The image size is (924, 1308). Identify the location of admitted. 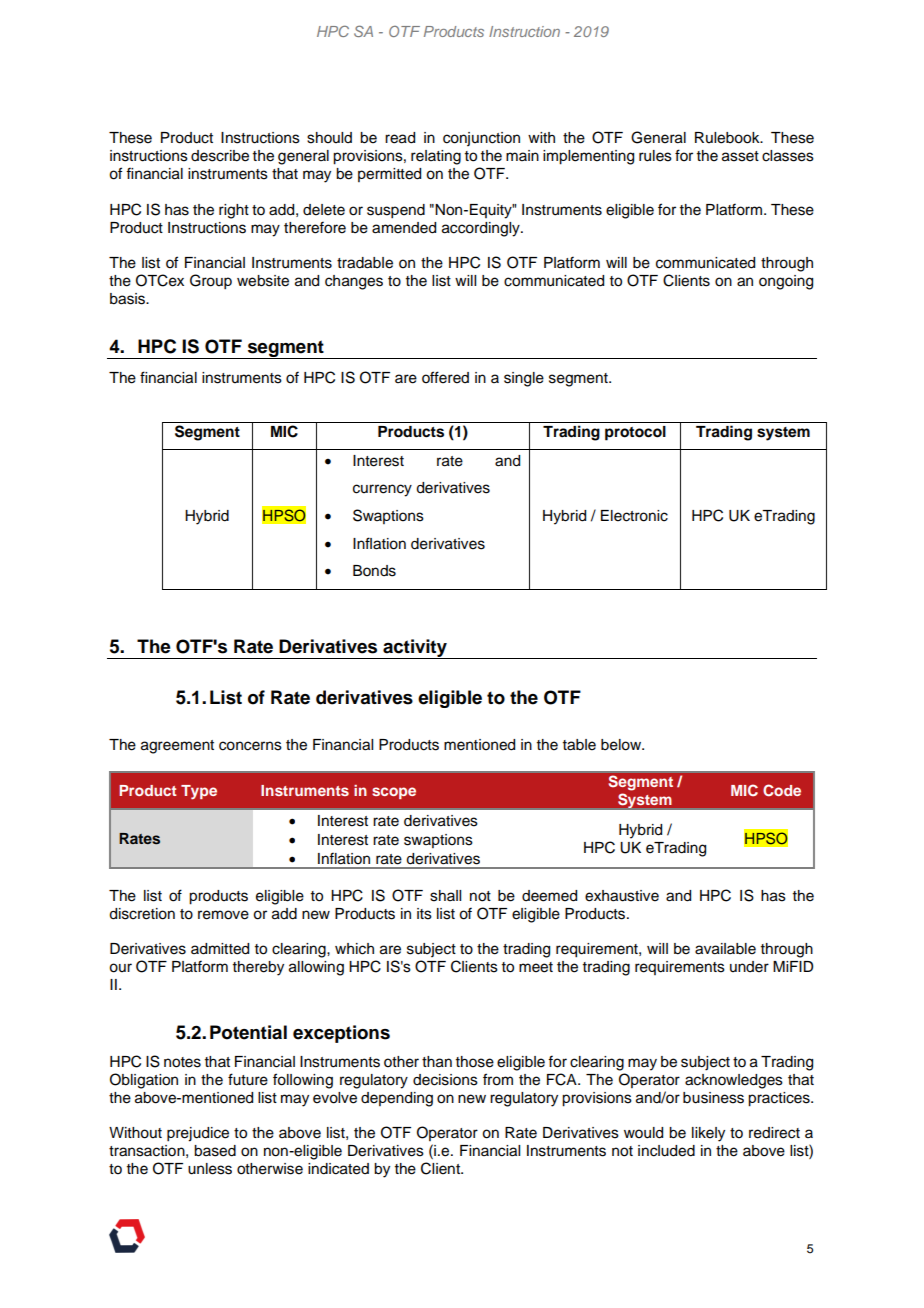
(220, 949).
